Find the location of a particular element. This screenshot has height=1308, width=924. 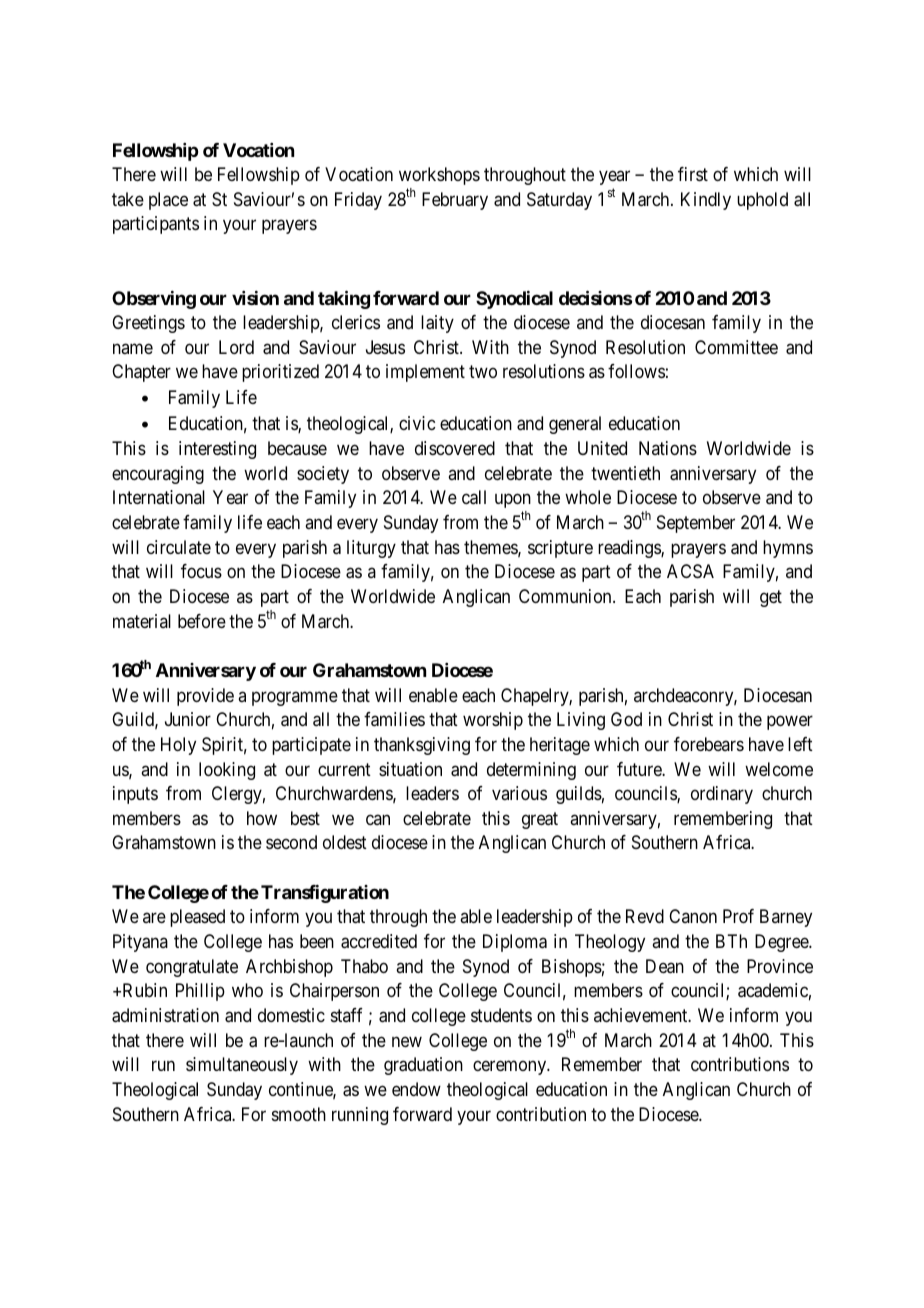

pleased is located at coordinates (197, 918).
